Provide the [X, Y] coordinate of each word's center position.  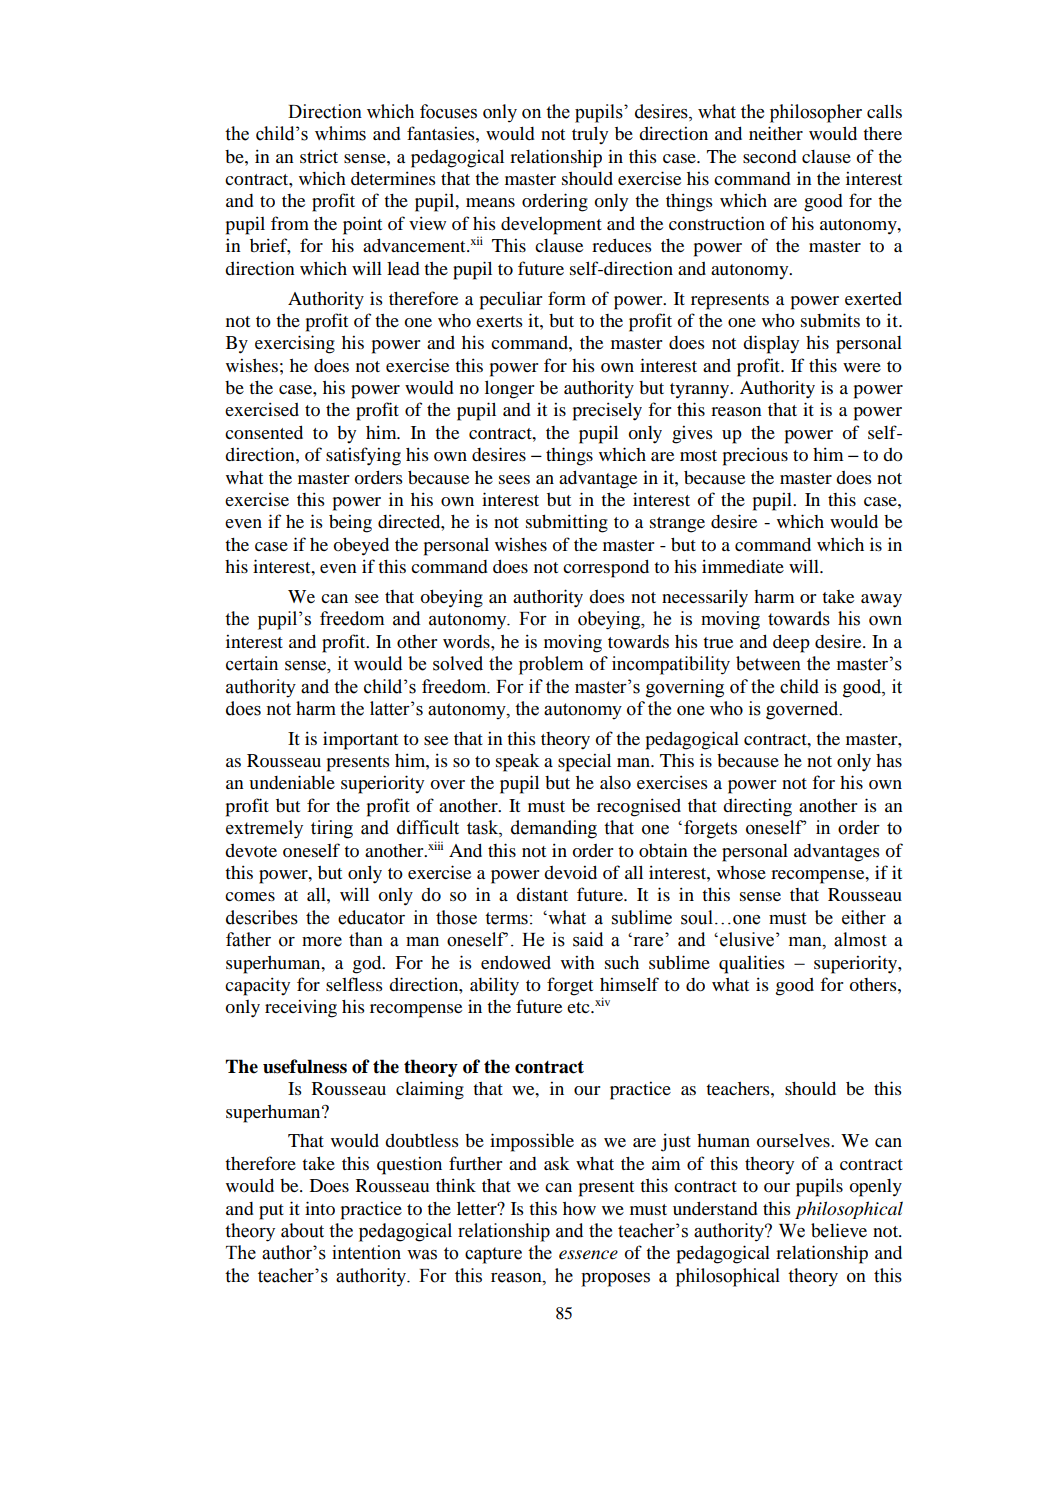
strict [319, 156]
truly [590, 135]
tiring [332, 829]
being [350, 523]
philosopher [816, 113]
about [302, 1230]
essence [588, 1255]
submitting [567, 523]
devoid [570, 872]
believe [839, 1230]
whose [741, 872]
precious [755, 456]
